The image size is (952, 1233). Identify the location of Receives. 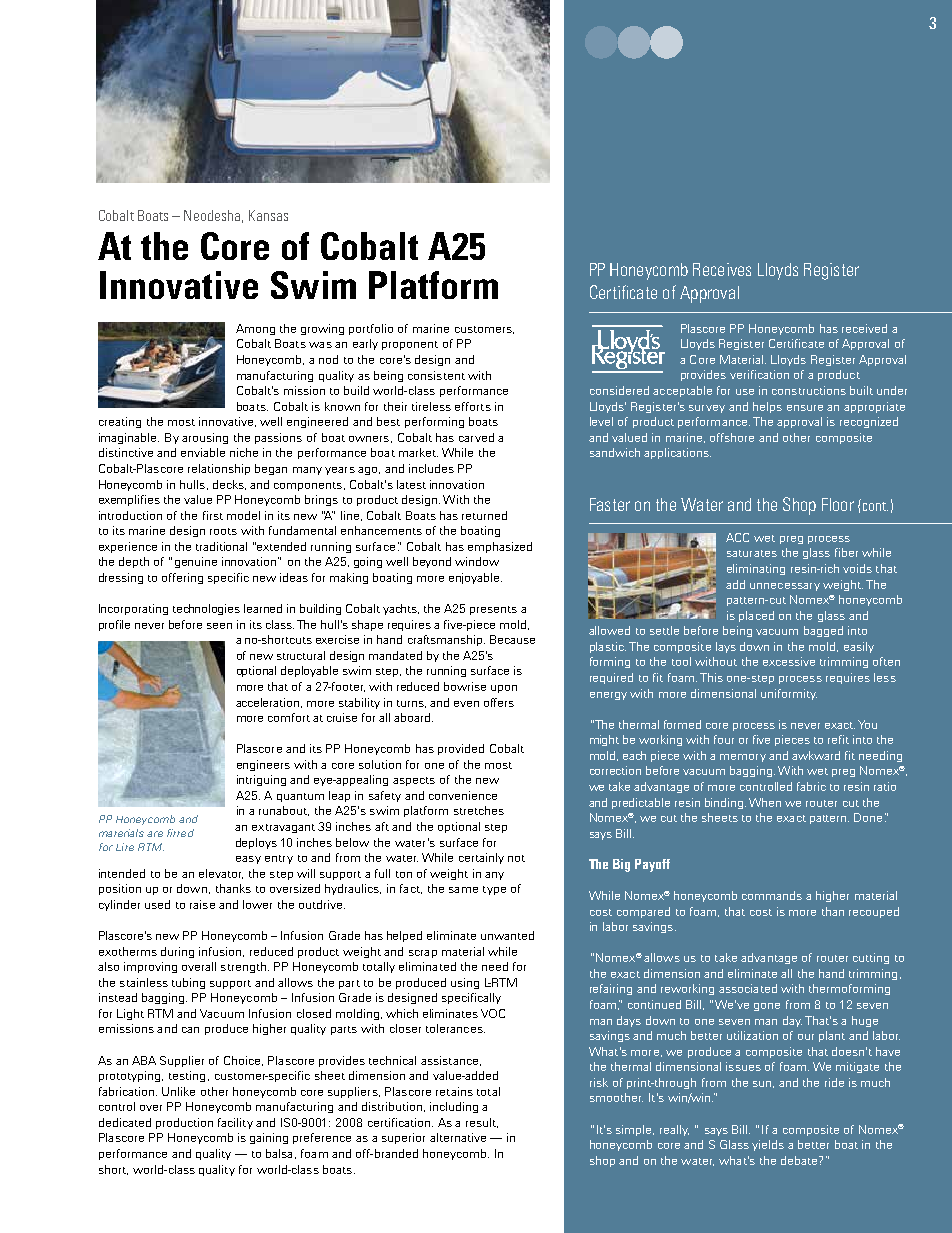
(722, 269).
